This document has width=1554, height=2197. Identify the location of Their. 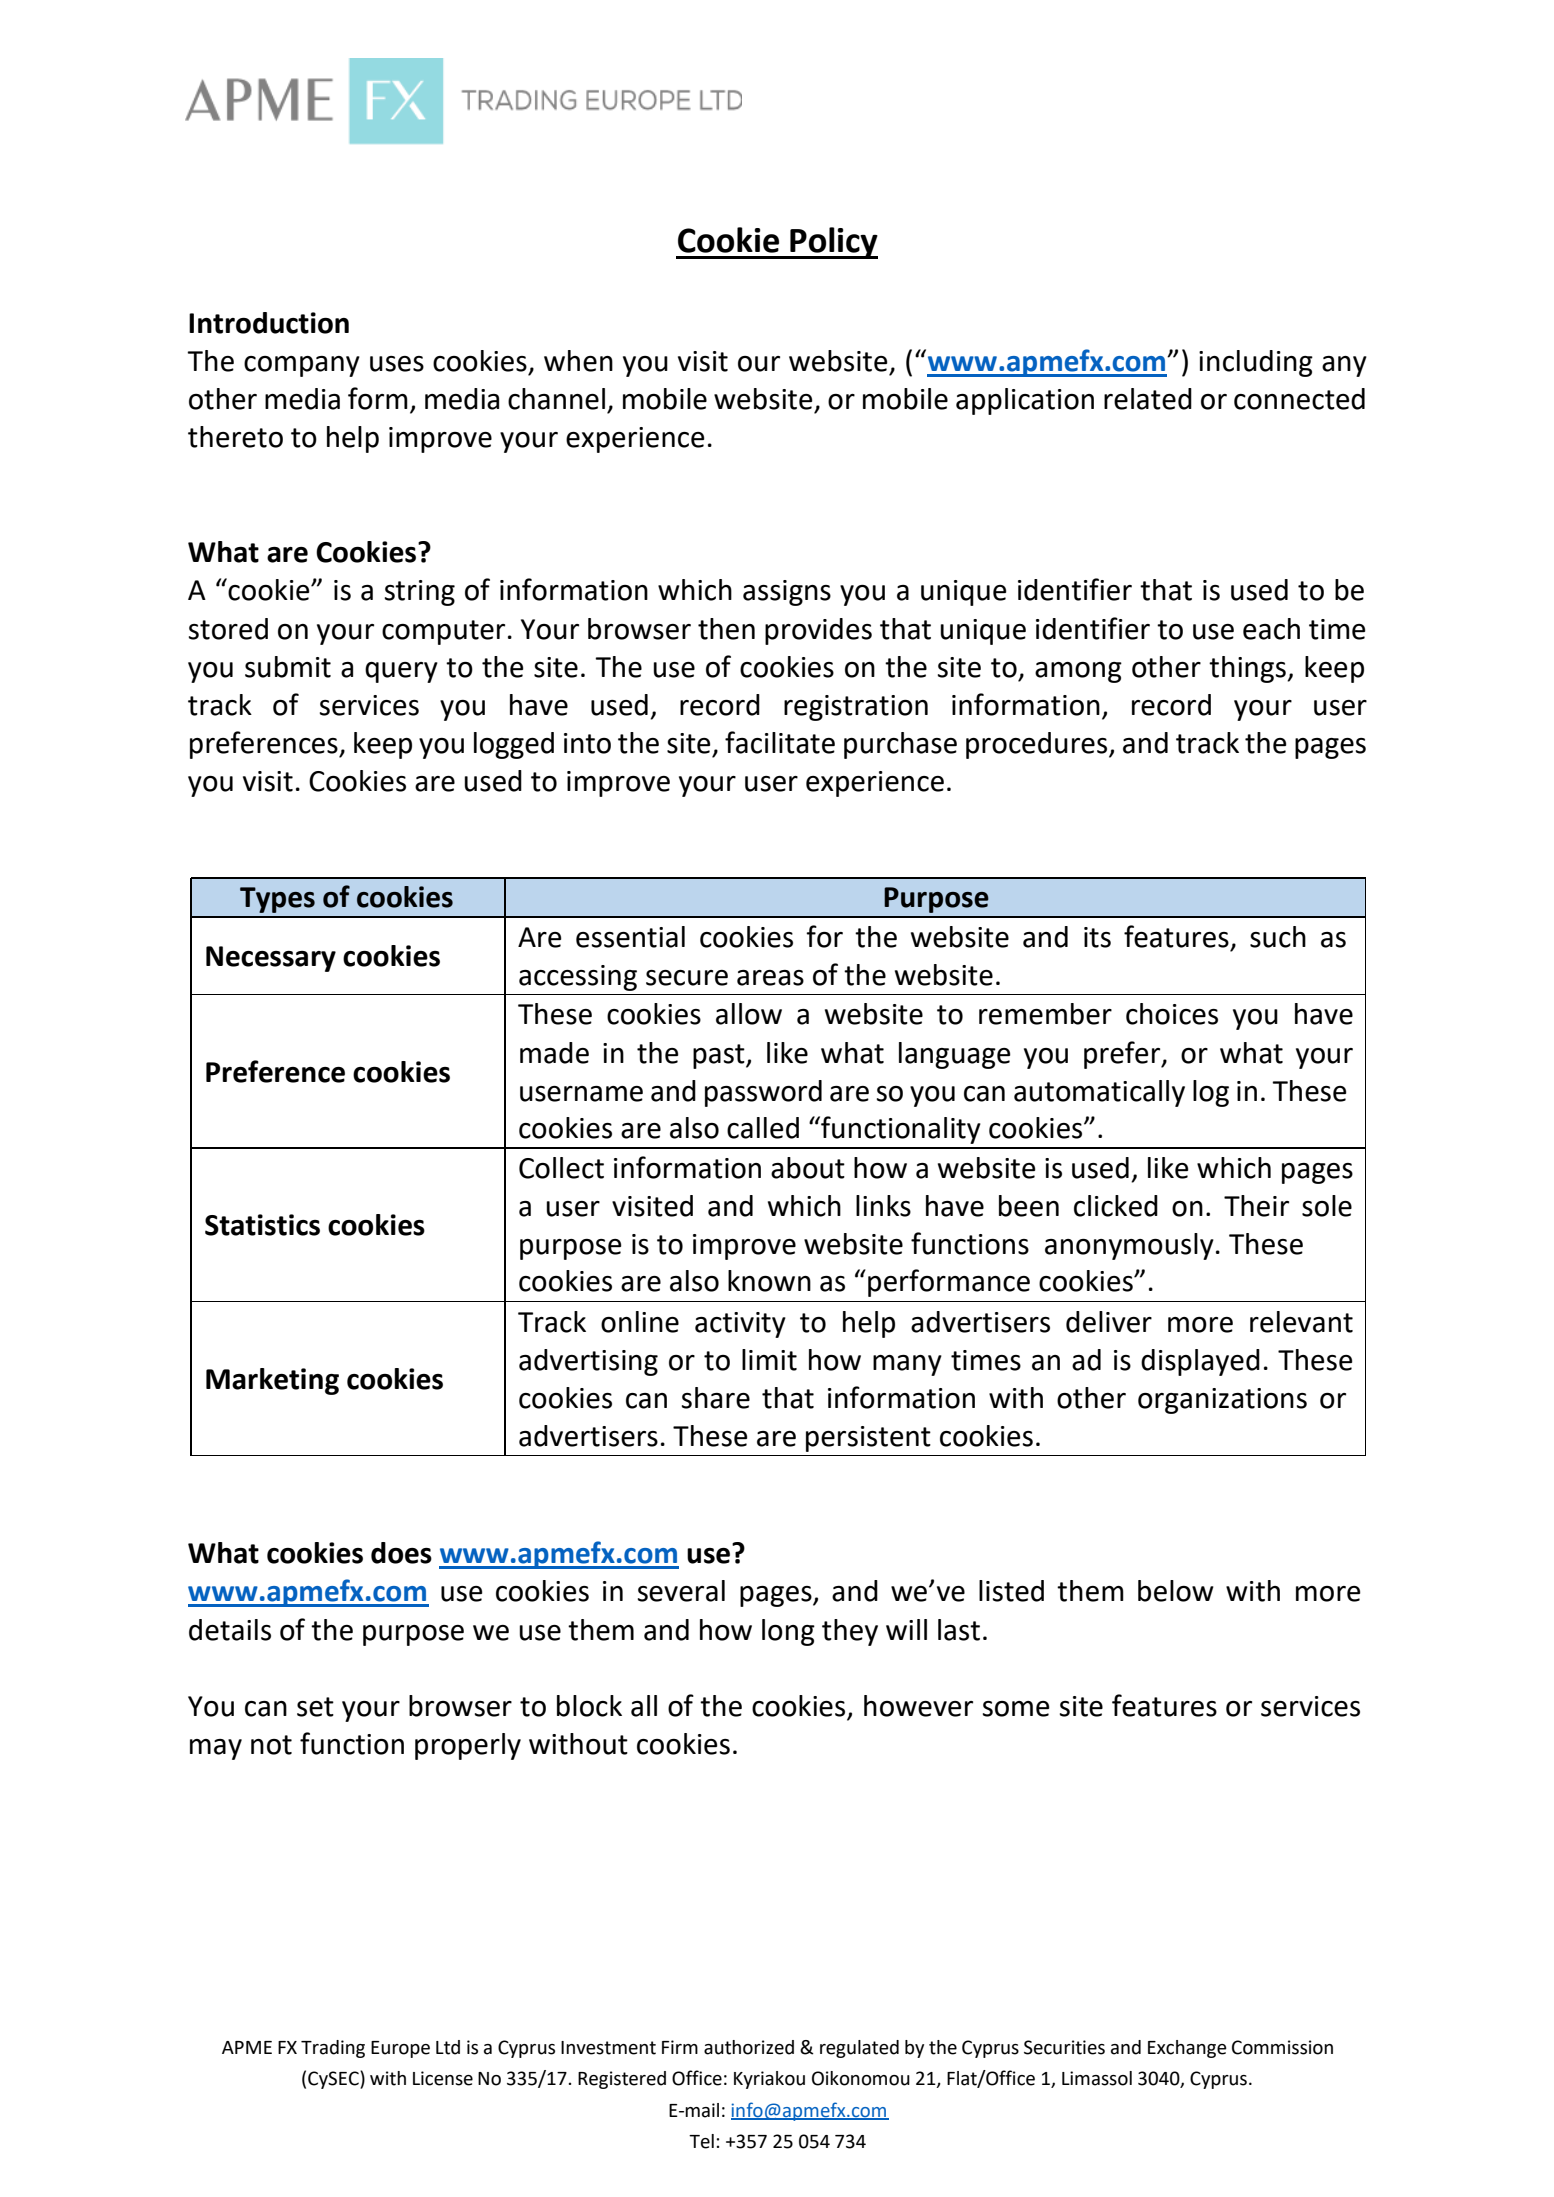
(1256, 1206).
